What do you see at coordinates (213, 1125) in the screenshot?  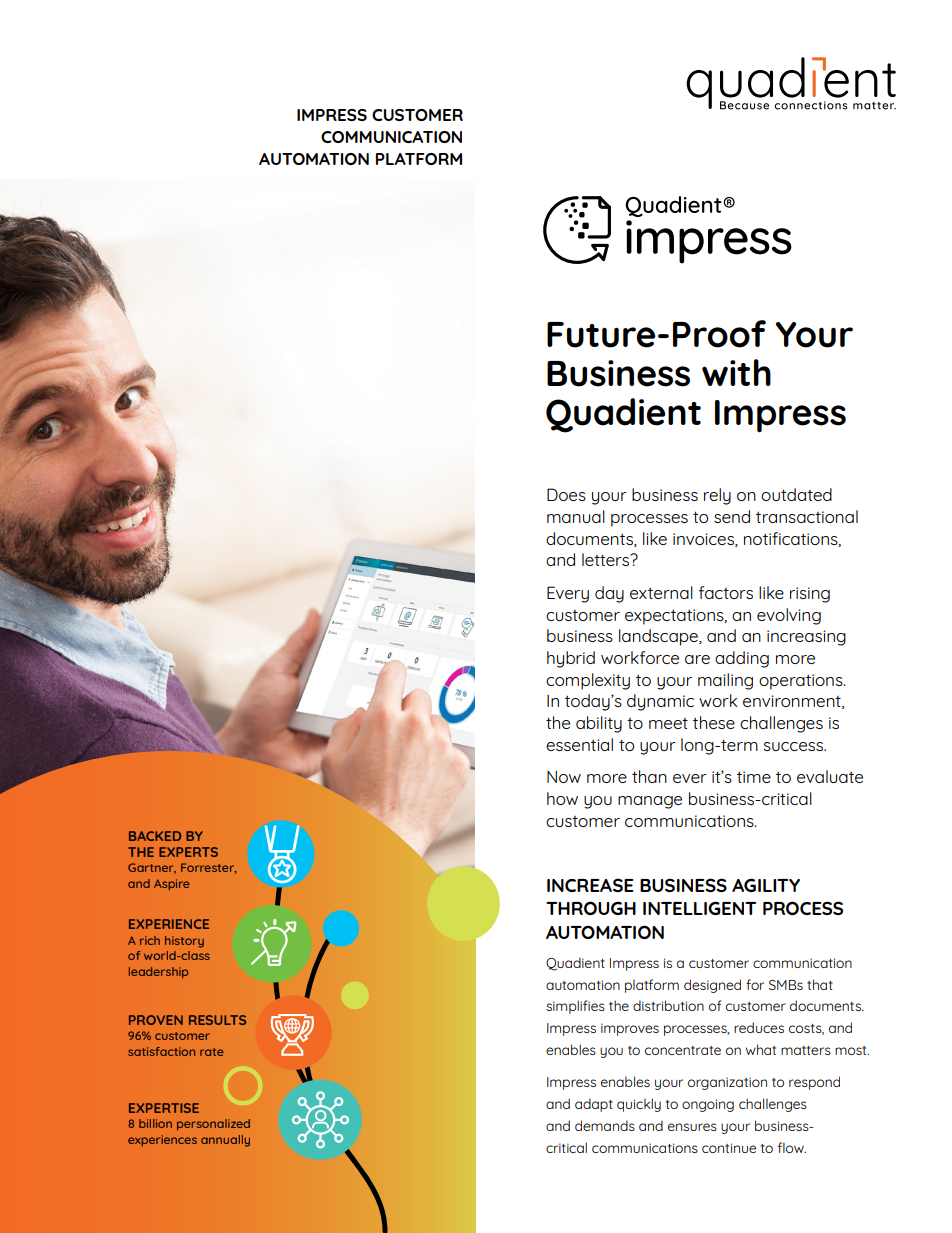 I see `personalized` at bounding box center [213, 1125].
